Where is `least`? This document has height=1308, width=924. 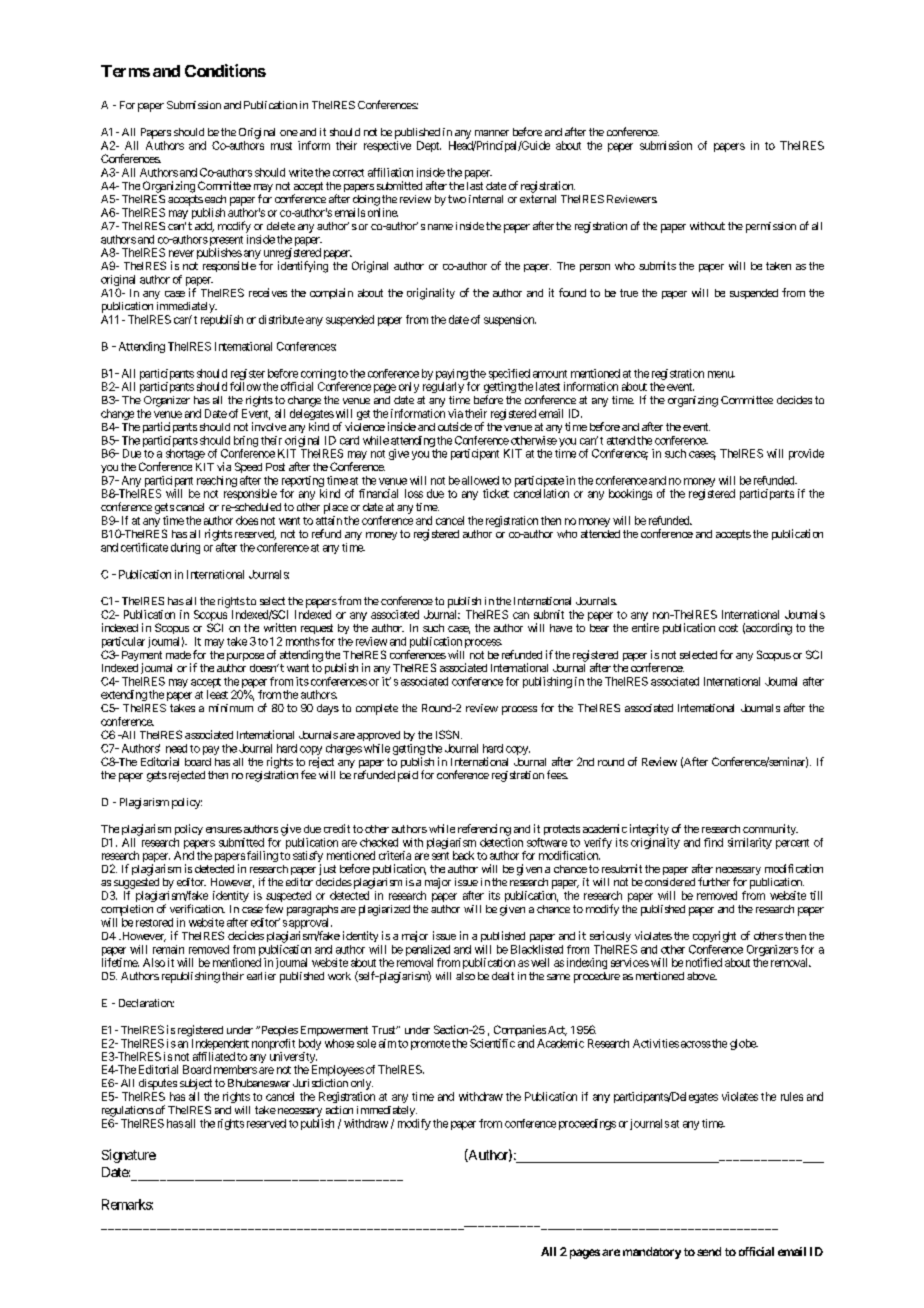 least is located at coordinates (217, 694).
